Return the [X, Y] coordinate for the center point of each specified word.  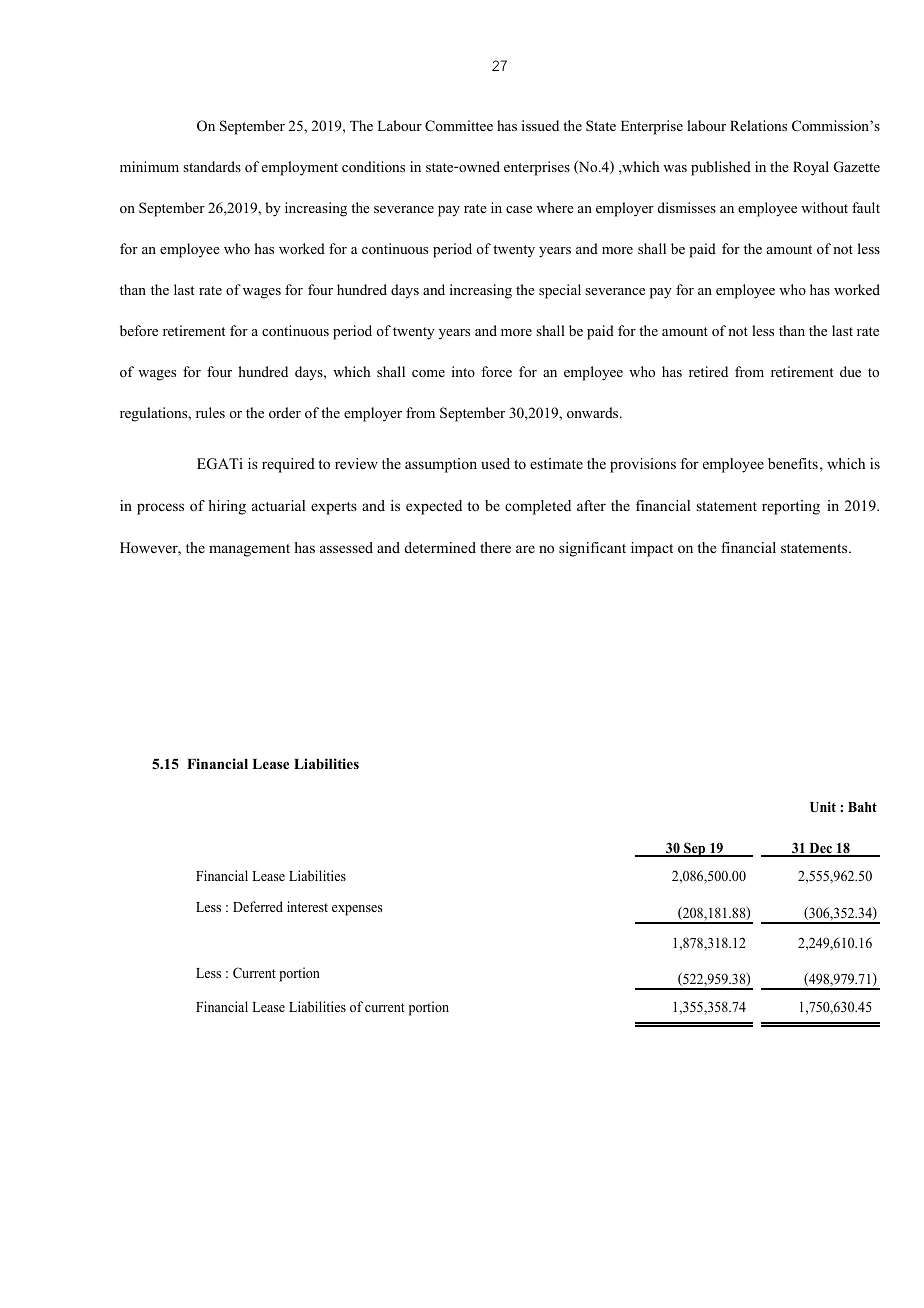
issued [540, 125]
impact [652, 549]
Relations [758, 125]
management [249, 550]
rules [210, 412]
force [496, 371]
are [525, 549]
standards [212, 166]
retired [708, 371]
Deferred [258, 906]
